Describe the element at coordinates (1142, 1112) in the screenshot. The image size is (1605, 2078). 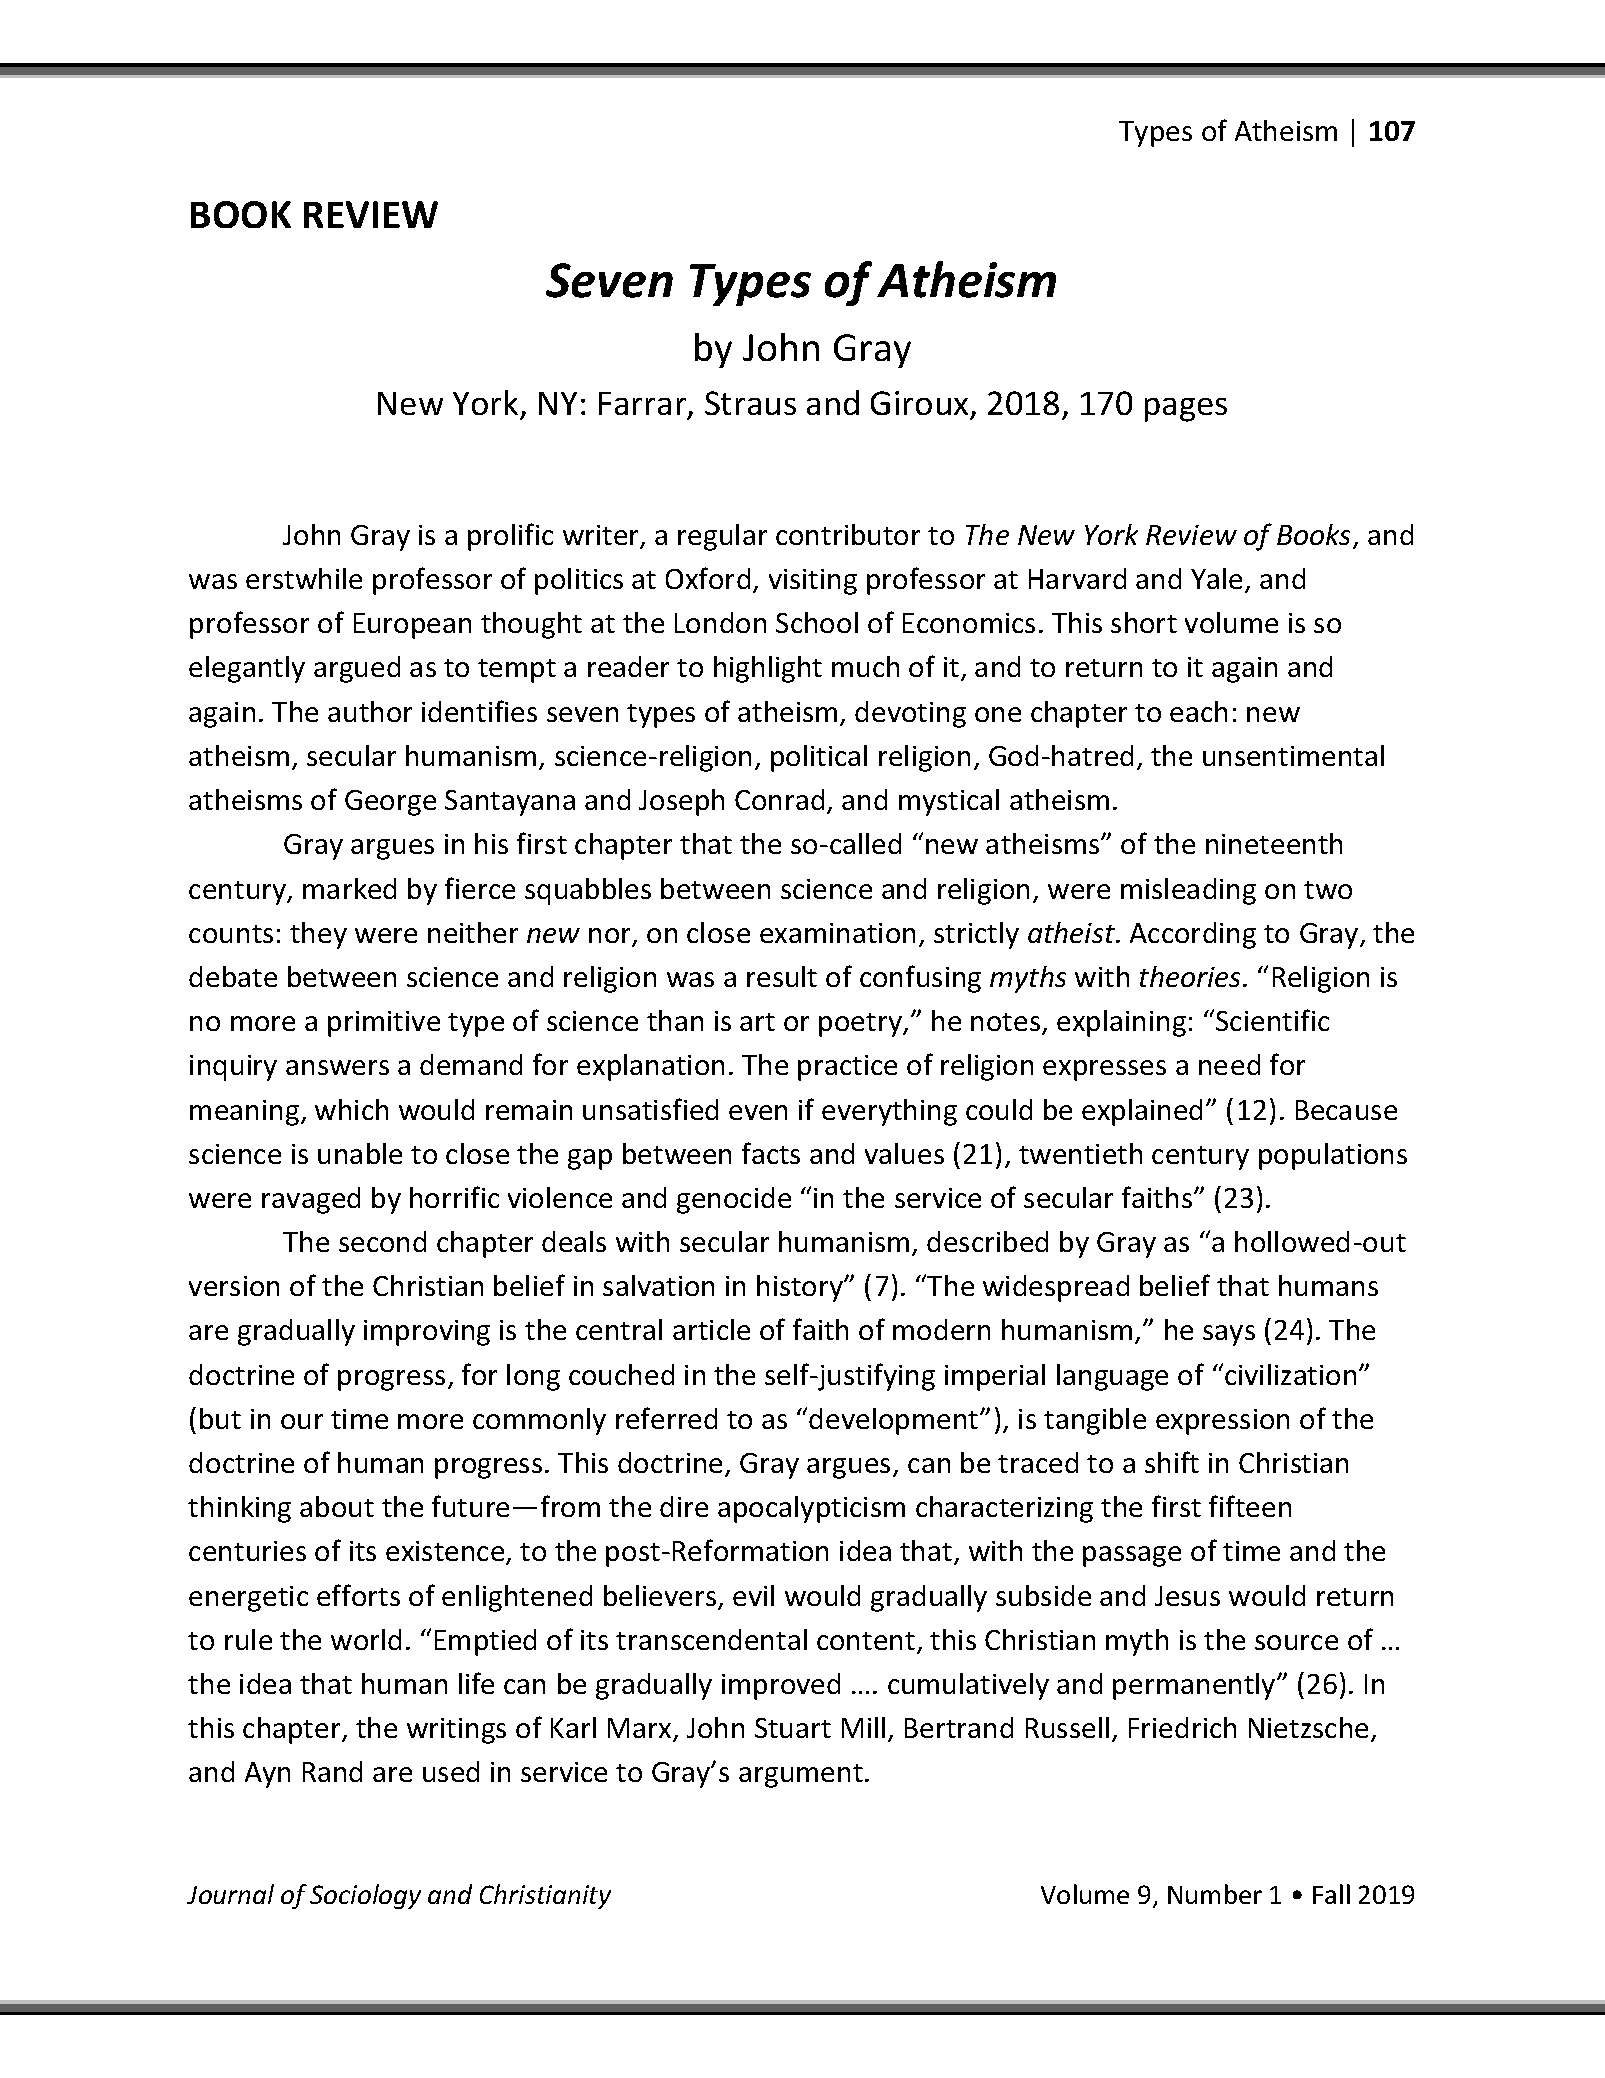
I see `explained` at that location.
